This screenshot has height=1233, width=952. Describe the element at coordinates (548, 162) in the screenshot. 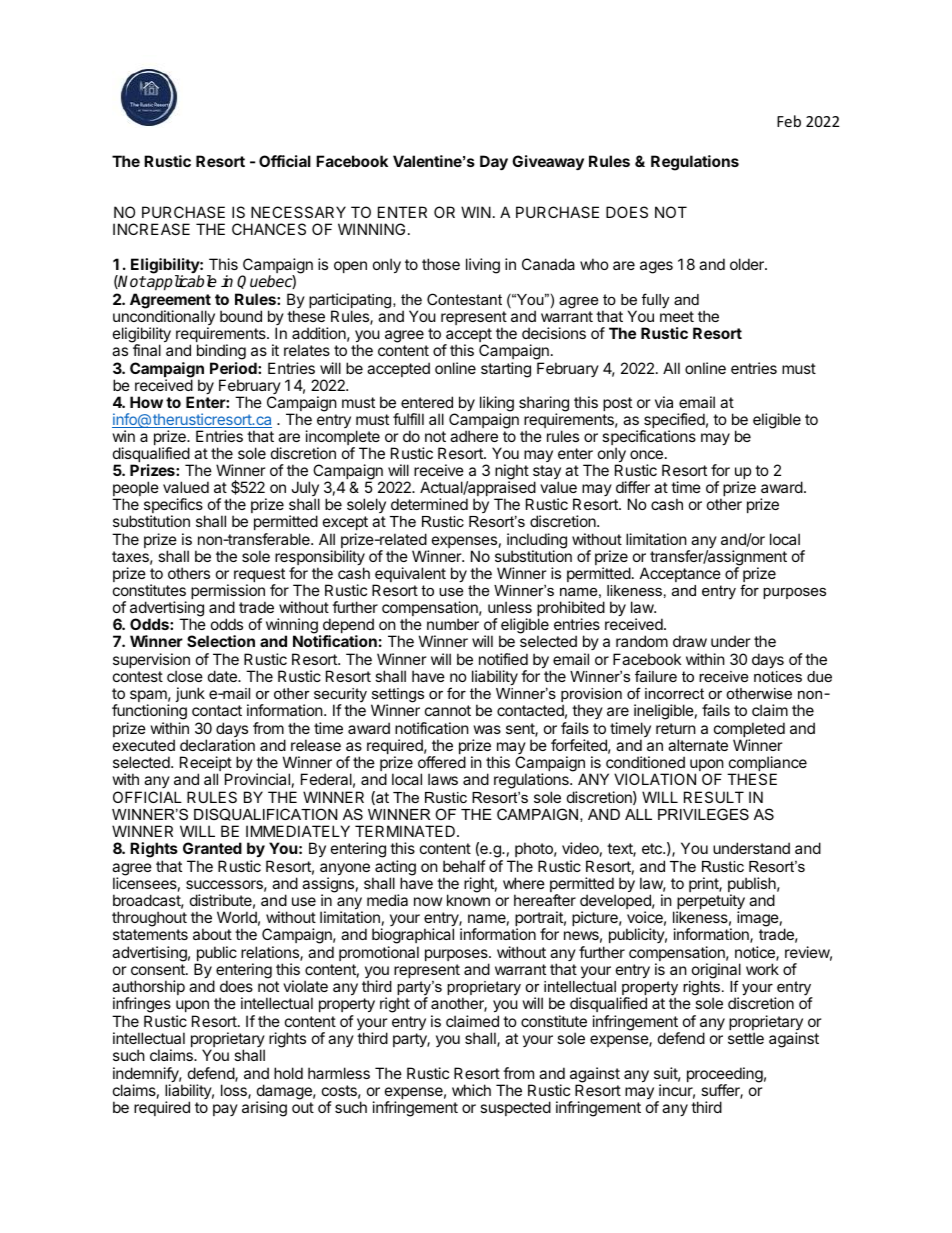

I see `Giveaway` at that location.
